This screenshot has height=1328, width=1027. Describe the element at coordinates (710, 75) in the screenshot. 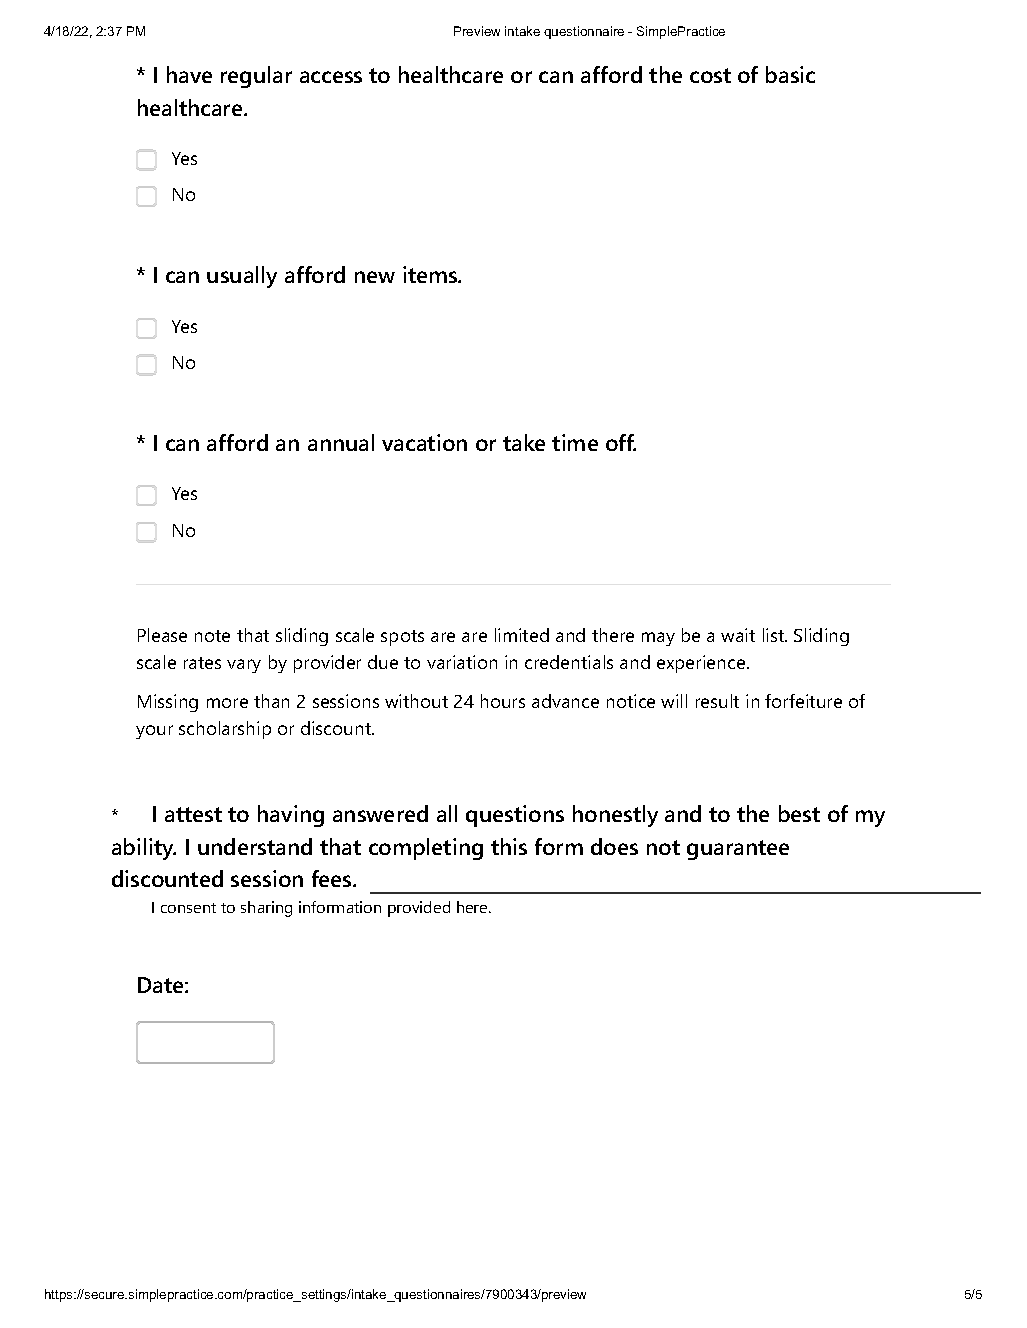

I see `cost` at that location.
